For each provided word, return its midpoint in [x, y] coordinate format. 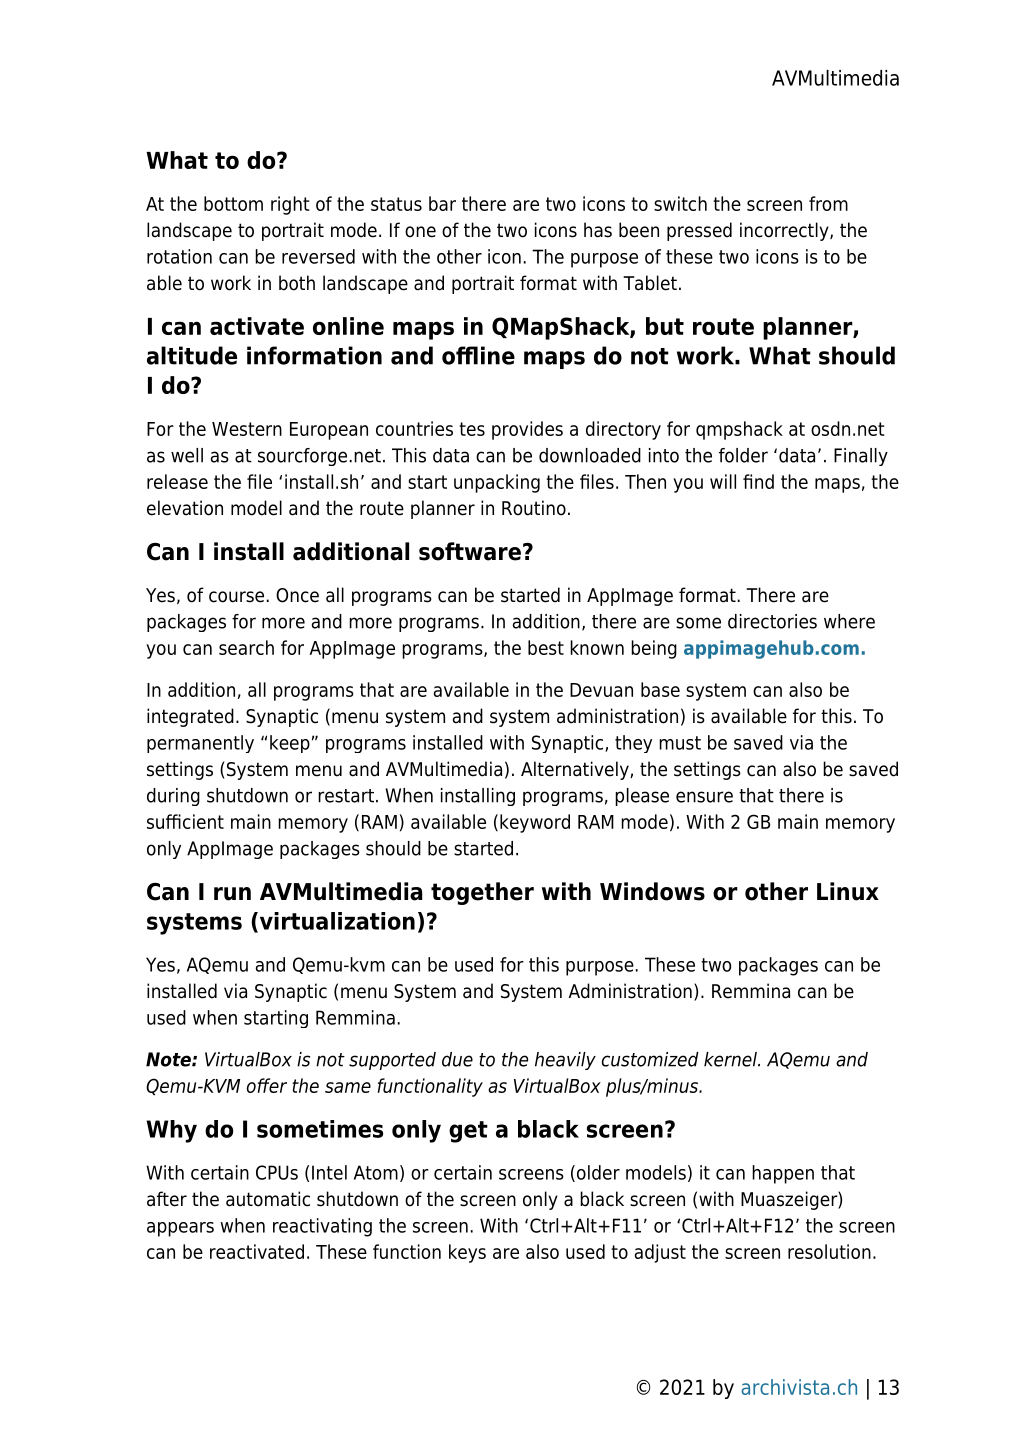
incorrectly [785, 231]
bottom [233, 203]
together [482, 893]
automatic [268, 1199]
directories [772, 621]
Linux [848, 891]
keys [467, 1253]
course [236, 597]
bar [442, 203]
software [470, 551]
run [232, 894]
